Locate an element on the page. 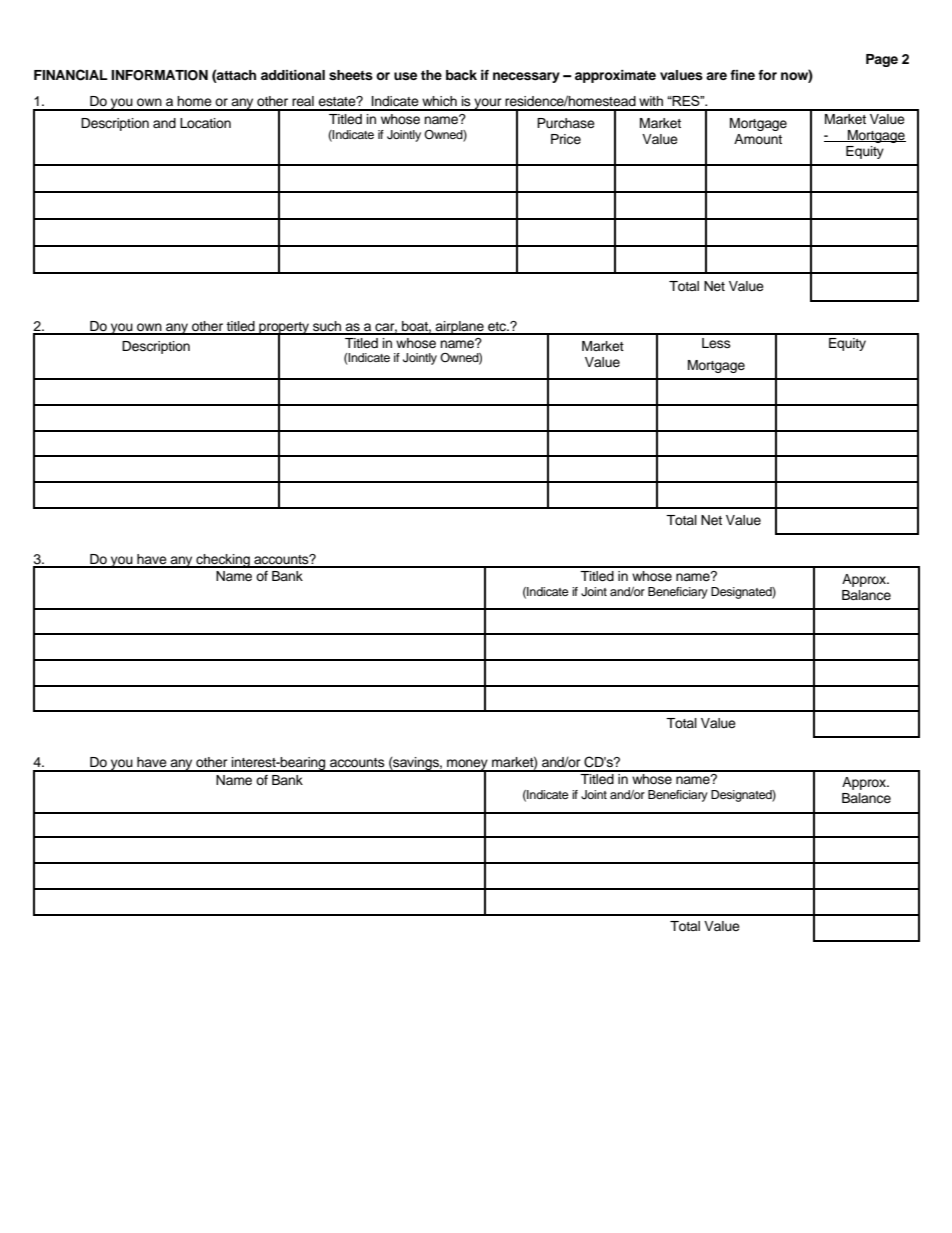 The width and height of the image is (952, 1233). Price is located at coordinates (566, 139).
